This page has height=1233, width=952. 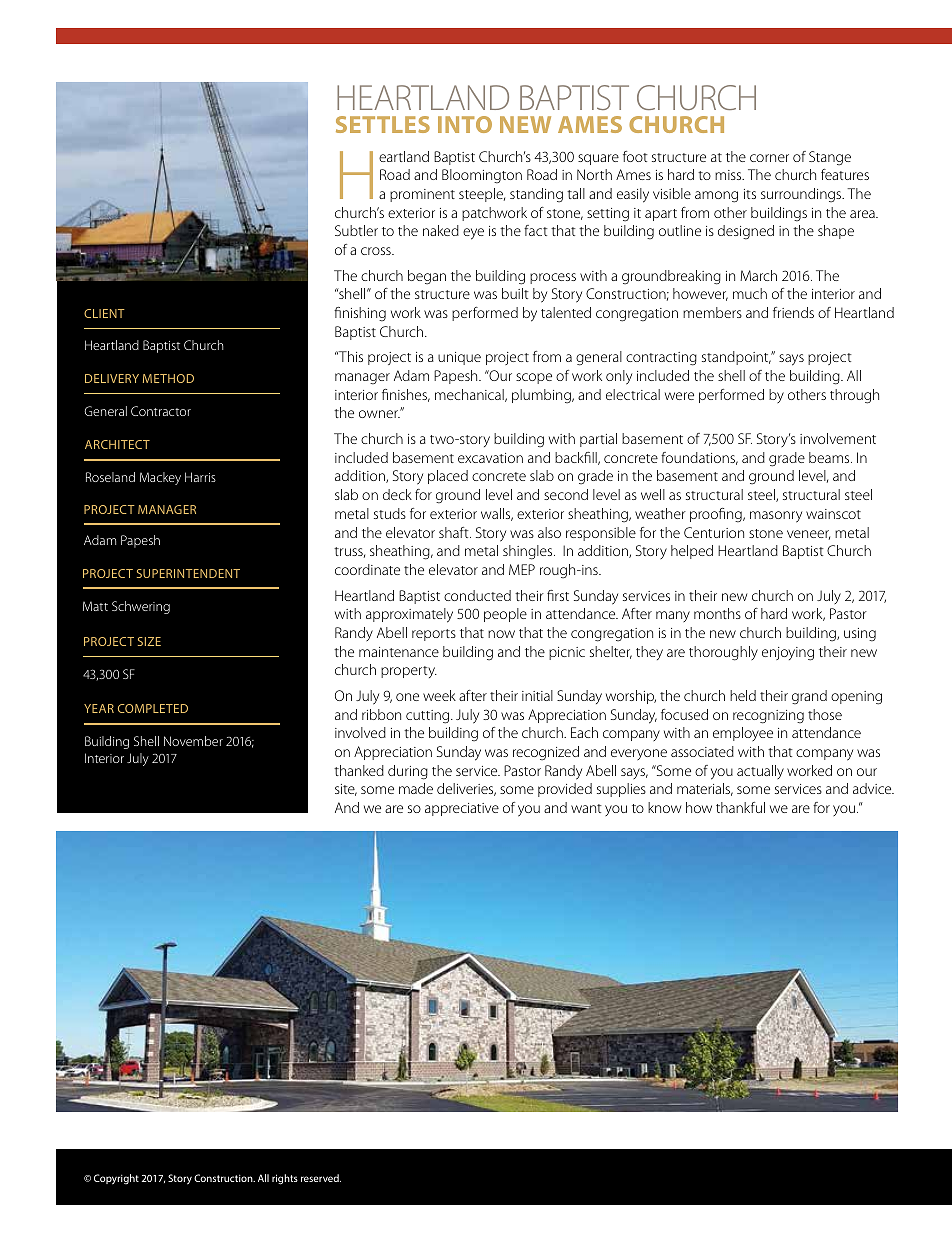 I want to click on appreciative, so click(x=462, y=809).
